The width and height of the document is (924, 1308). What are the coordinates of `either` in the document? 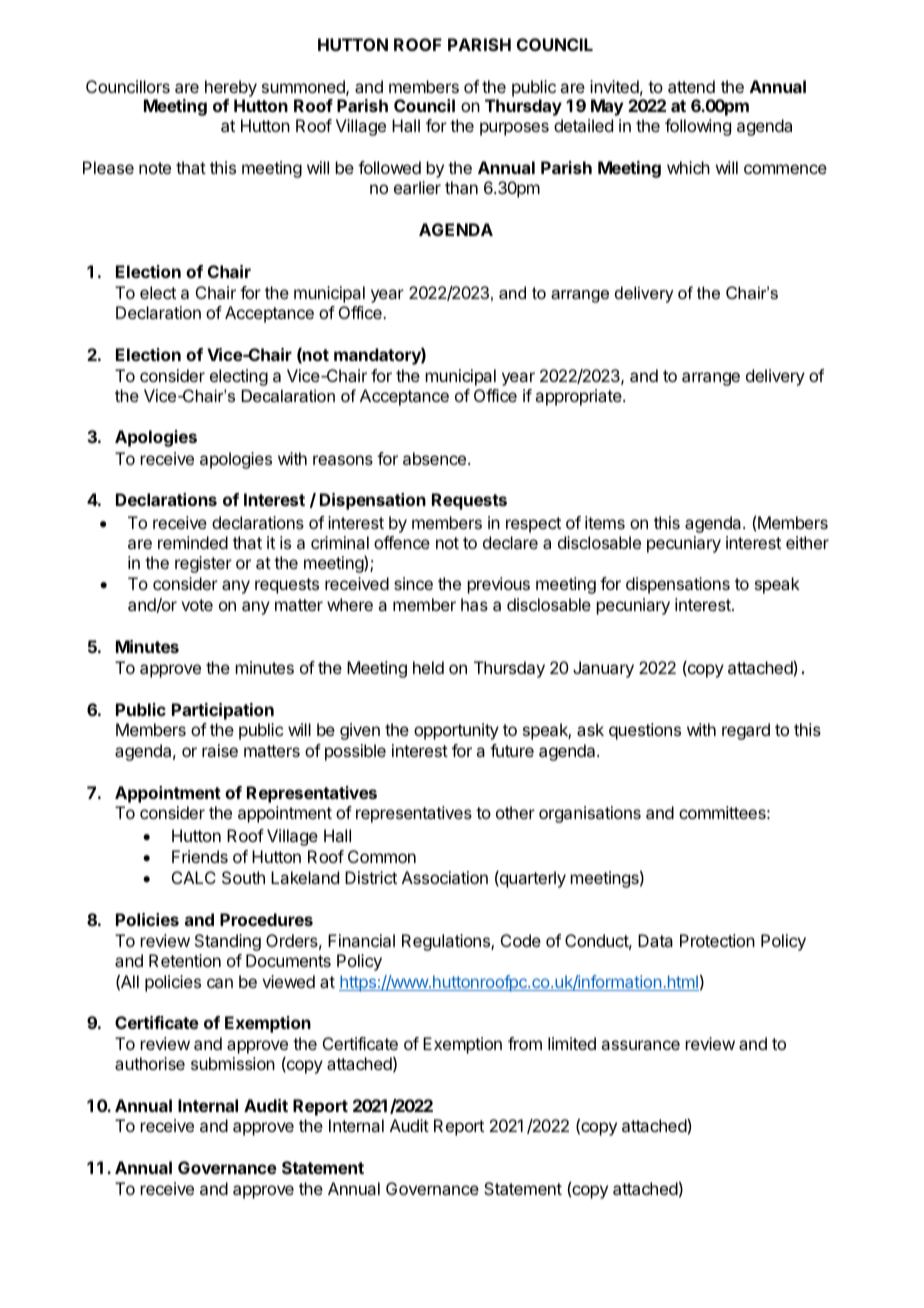 It's located at (807, 542).
